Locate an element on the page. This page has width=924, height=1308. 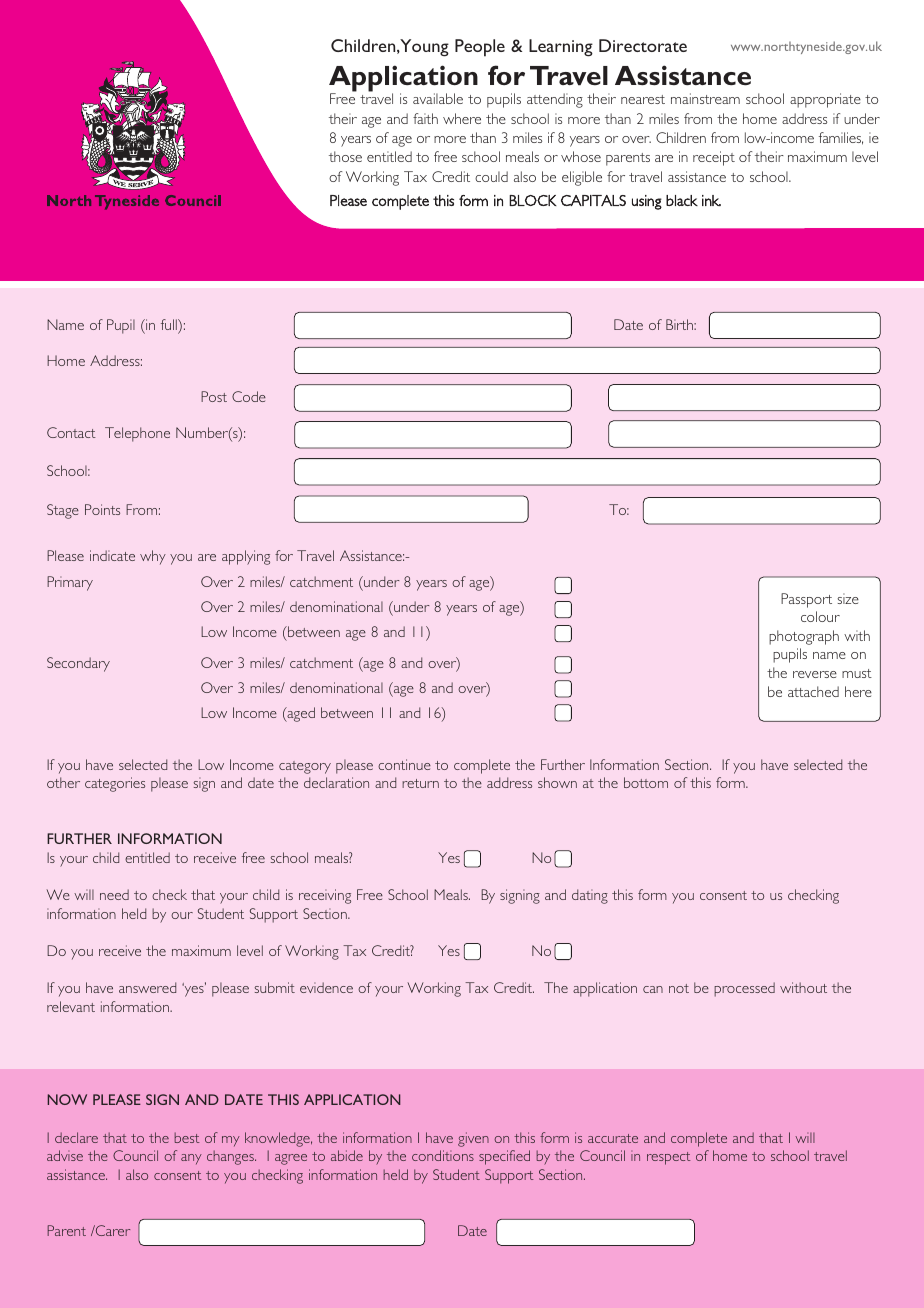
Telephone is located at coordinates (137, 434).
